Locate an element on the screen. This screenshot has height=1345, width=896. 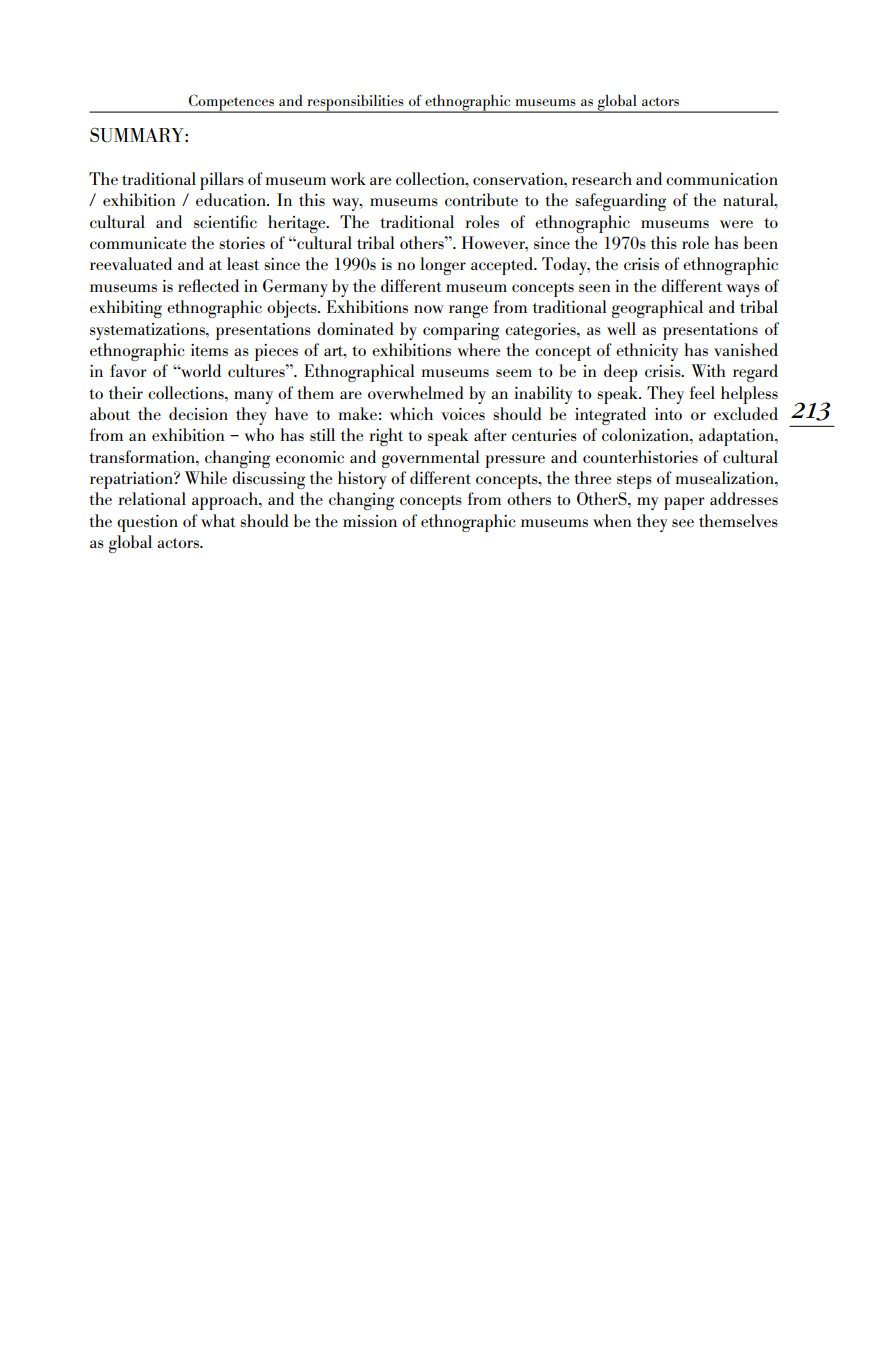
mission is located at coordinates (370, 521).
